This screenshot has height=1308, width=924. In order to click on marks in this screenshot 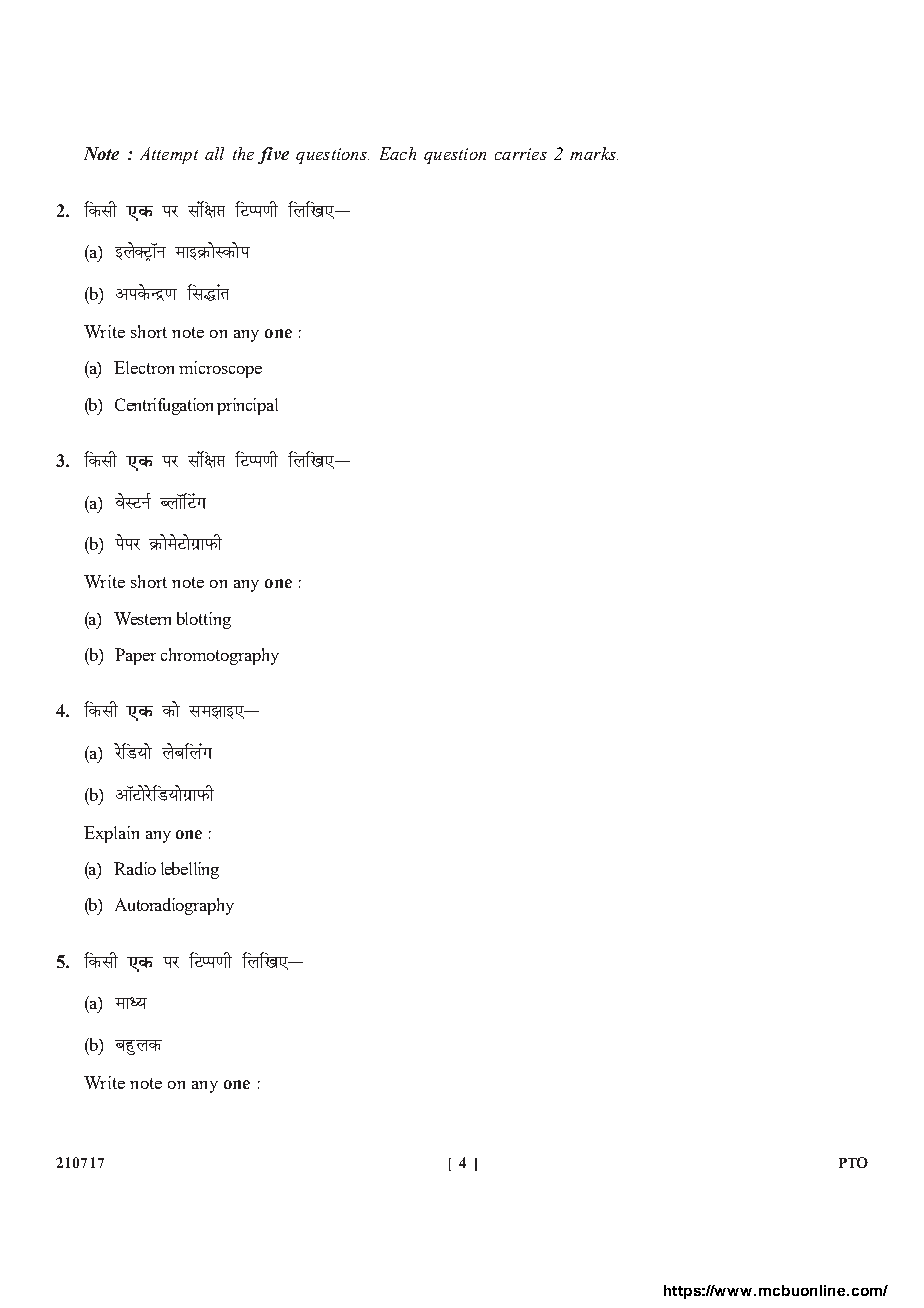, I will do `click(594, 153)`.
